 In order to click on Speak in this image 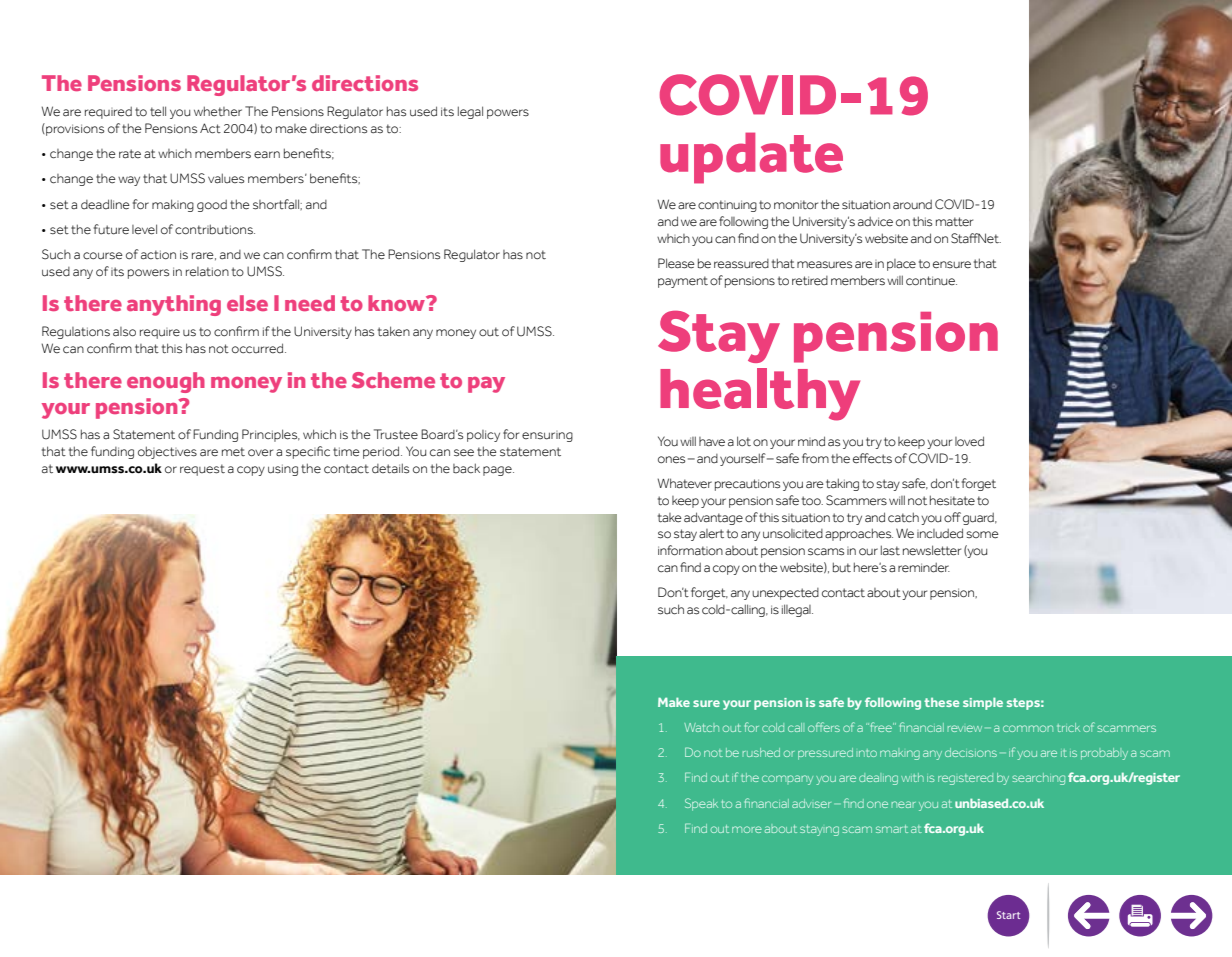, I will do `click(701, 804)`.
